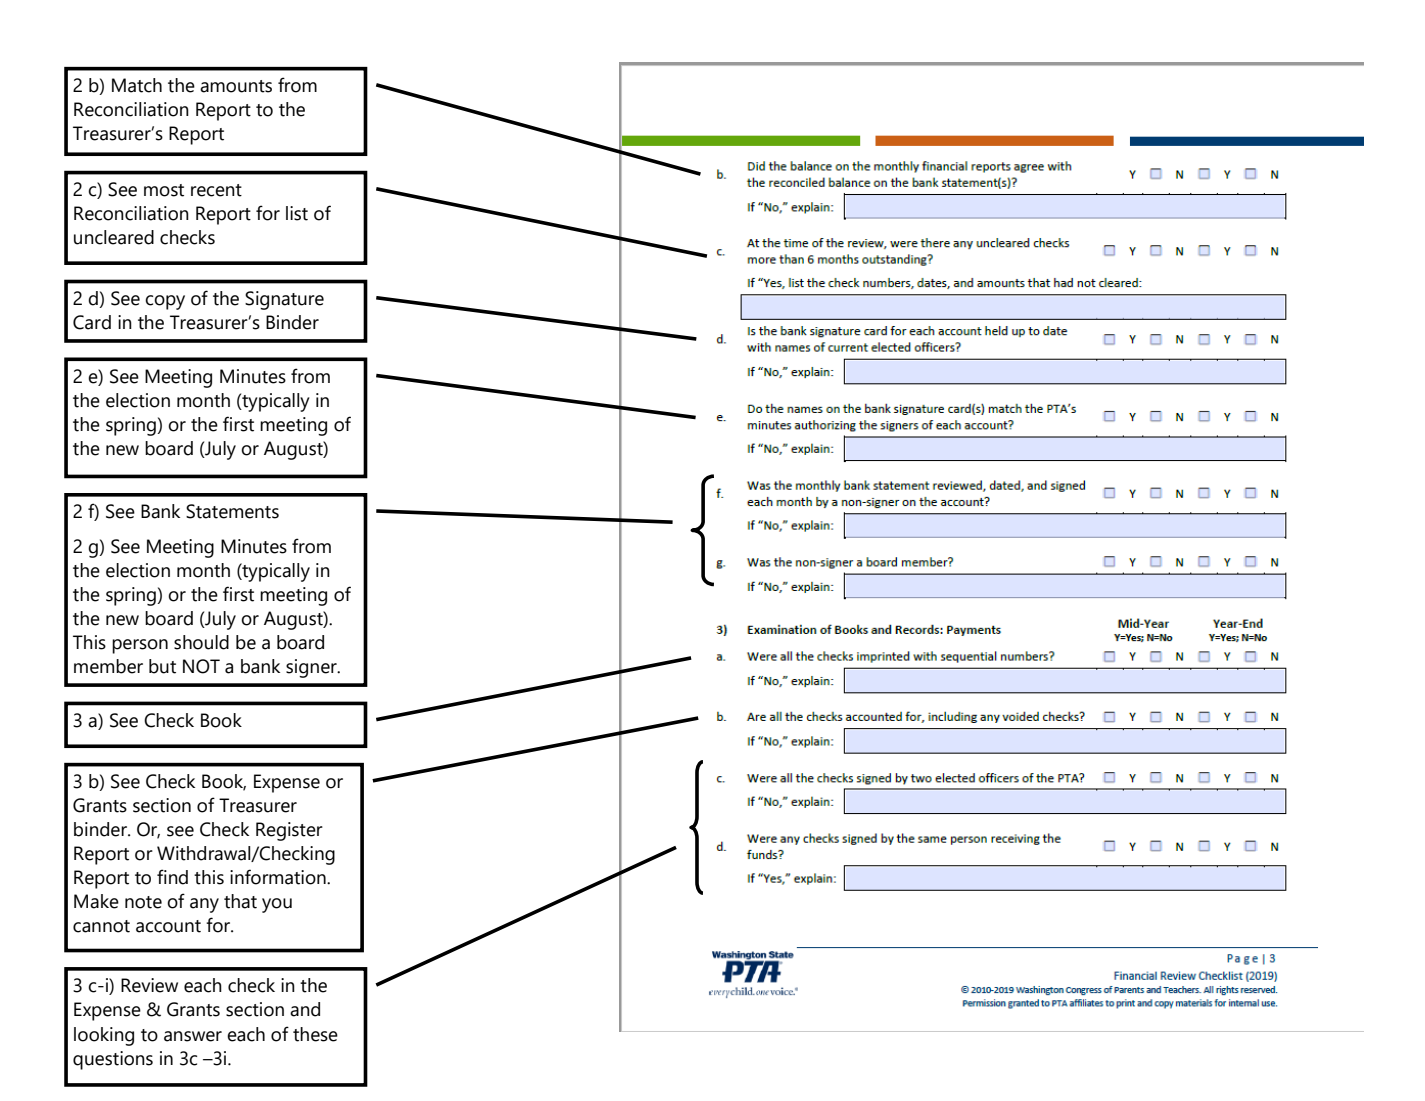  What do you see at coordinates (216, 190) in the screenshot?
I see `recent` at bounding box center [216, 190].
